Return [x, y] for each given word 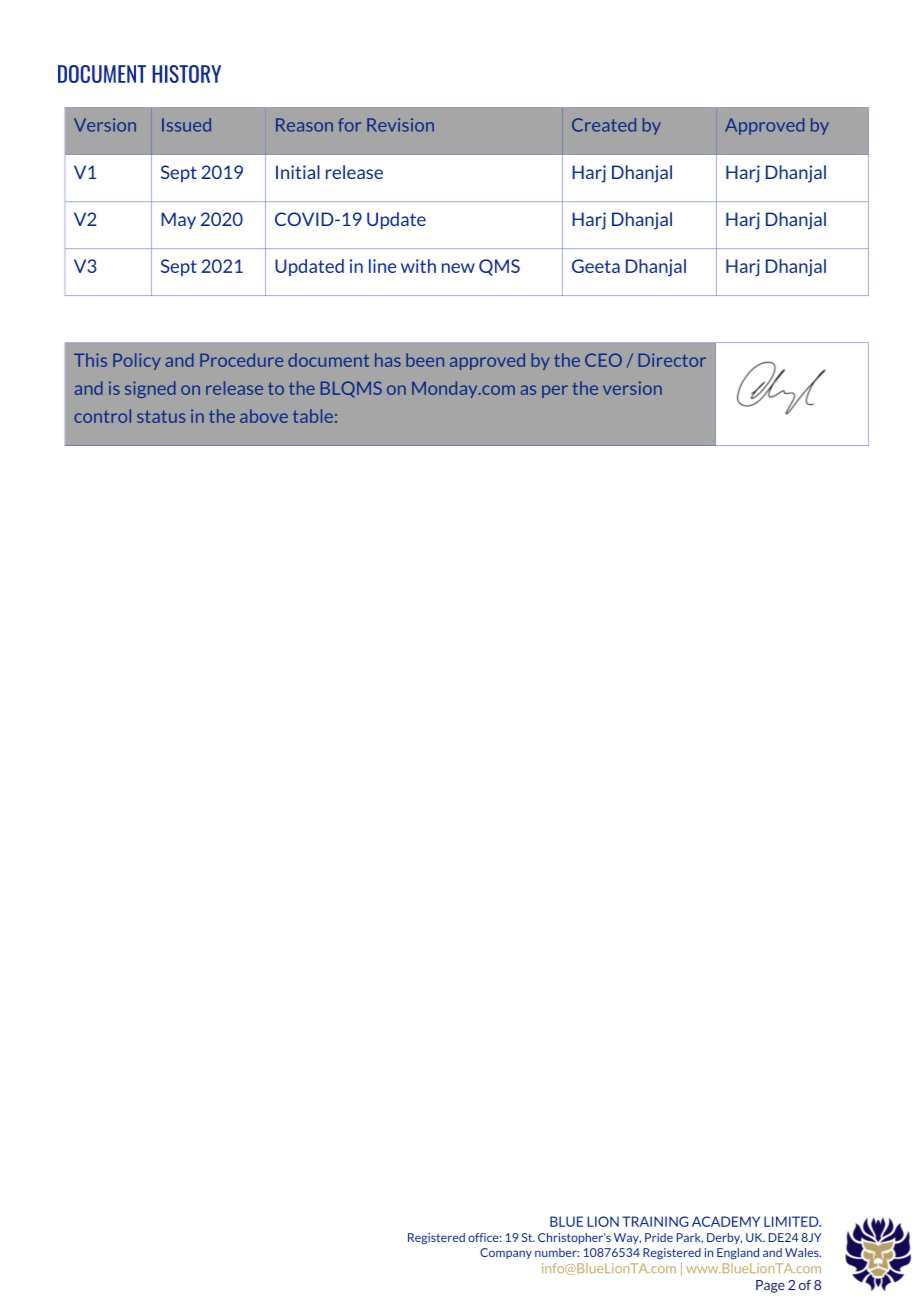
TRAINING [655, 1221]
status [161, 416]
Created [604, 125]
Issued [186, 125]
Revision [400, 125]
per [555, 391]
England [738, 1253]
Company [506, 1253]
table [313, 416]
